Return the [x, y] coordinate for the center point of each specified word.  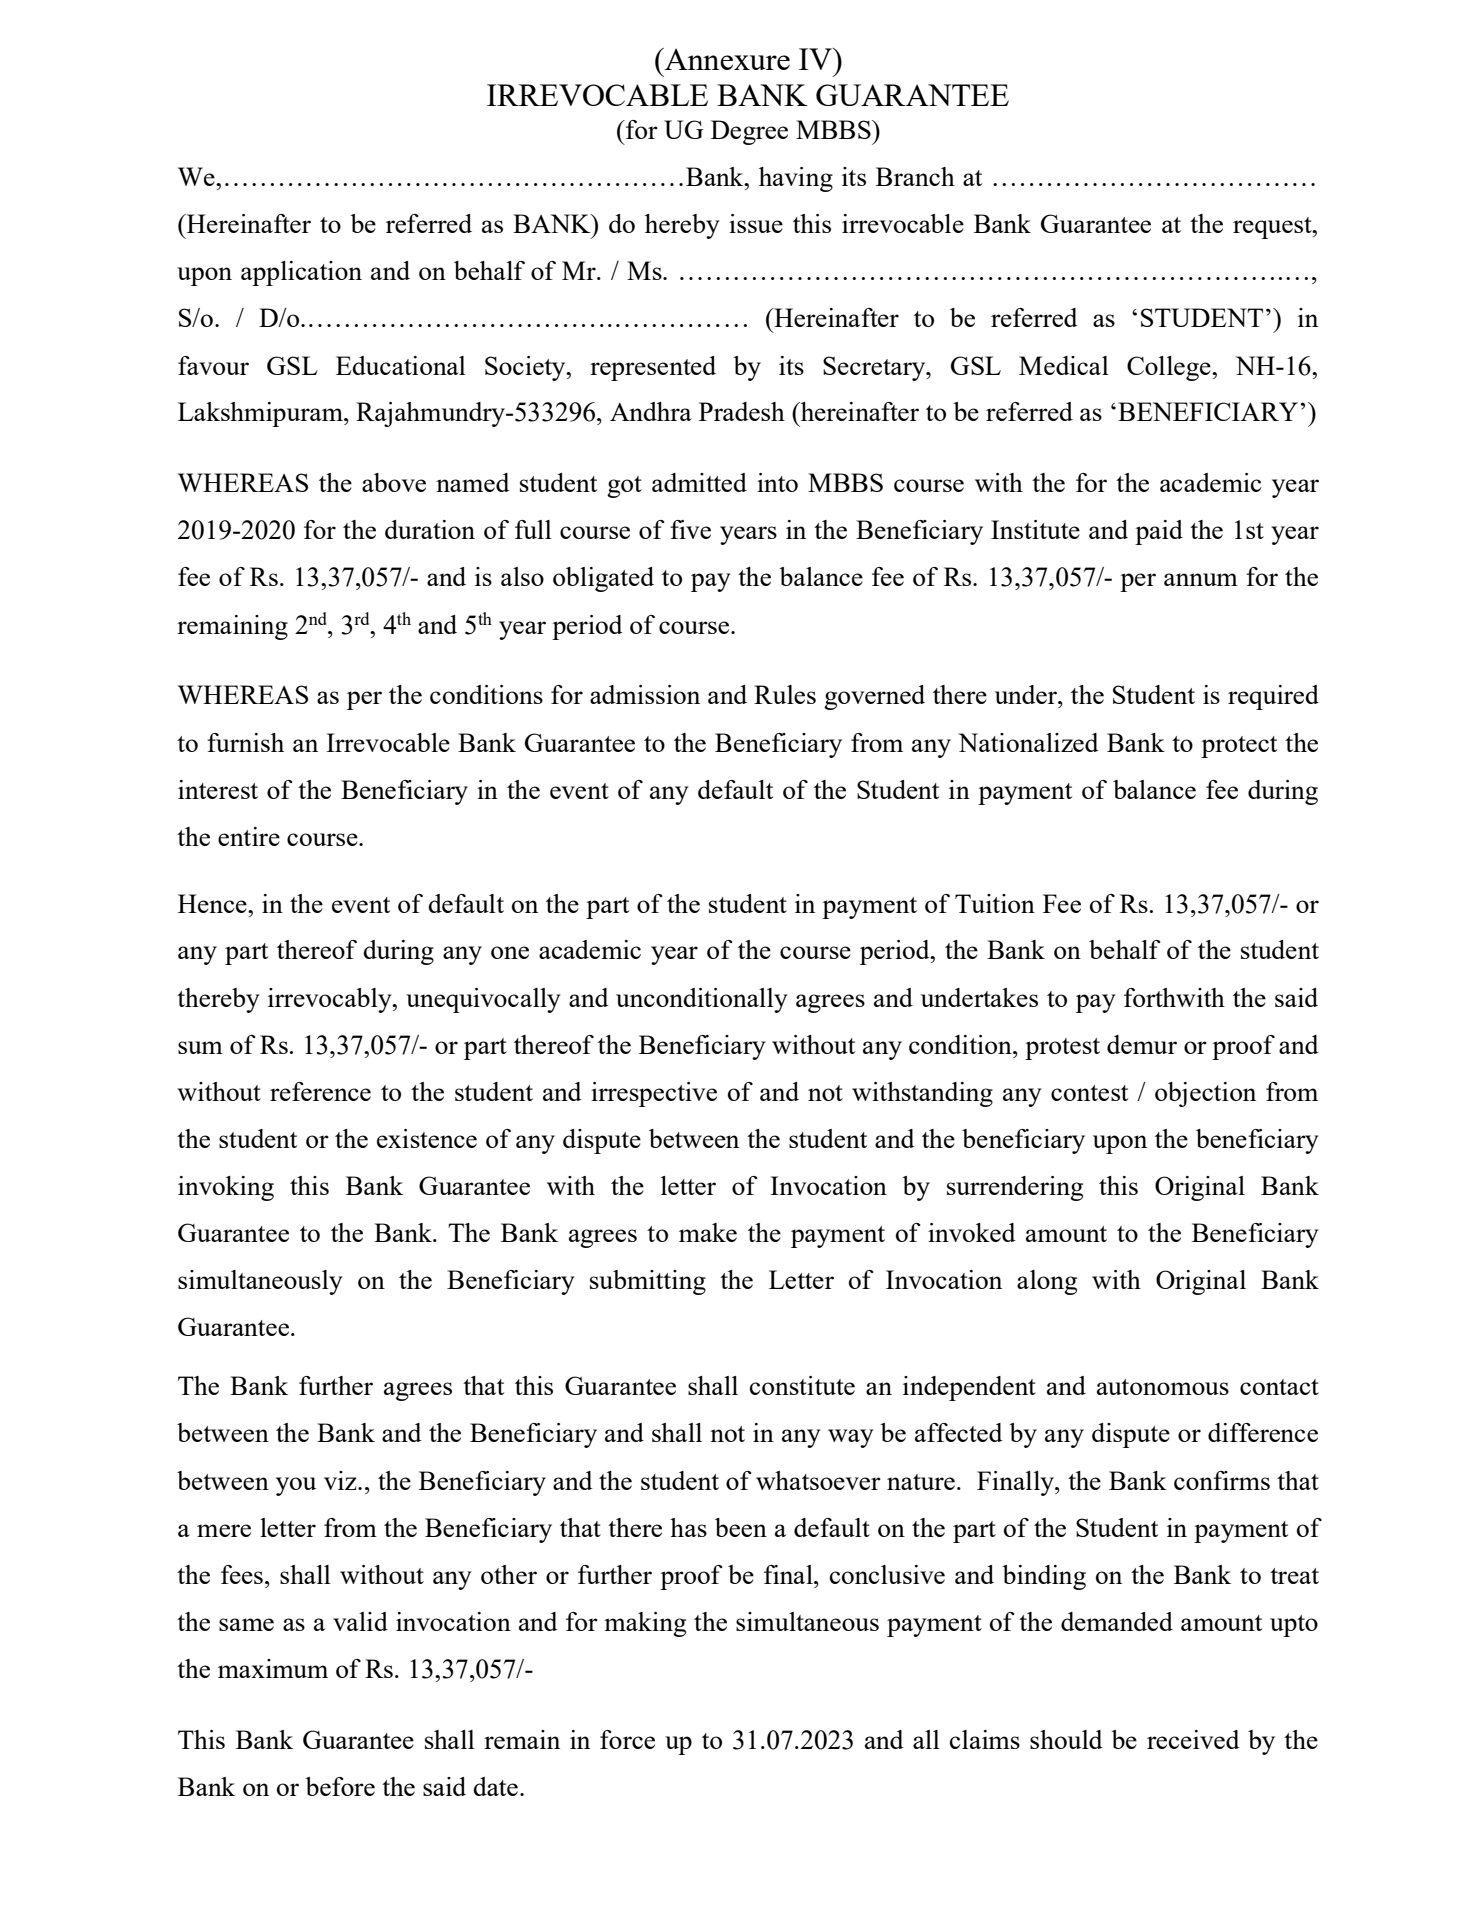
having [796, 179]
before [340, 1786]
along [1047, 1282]
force [627, 1739]
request [1273, 228]
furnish [245, 742]
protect [1239, 747]
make [708, 1232]
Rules [785, 694]
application [301, 273]
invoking [226, 1188]
